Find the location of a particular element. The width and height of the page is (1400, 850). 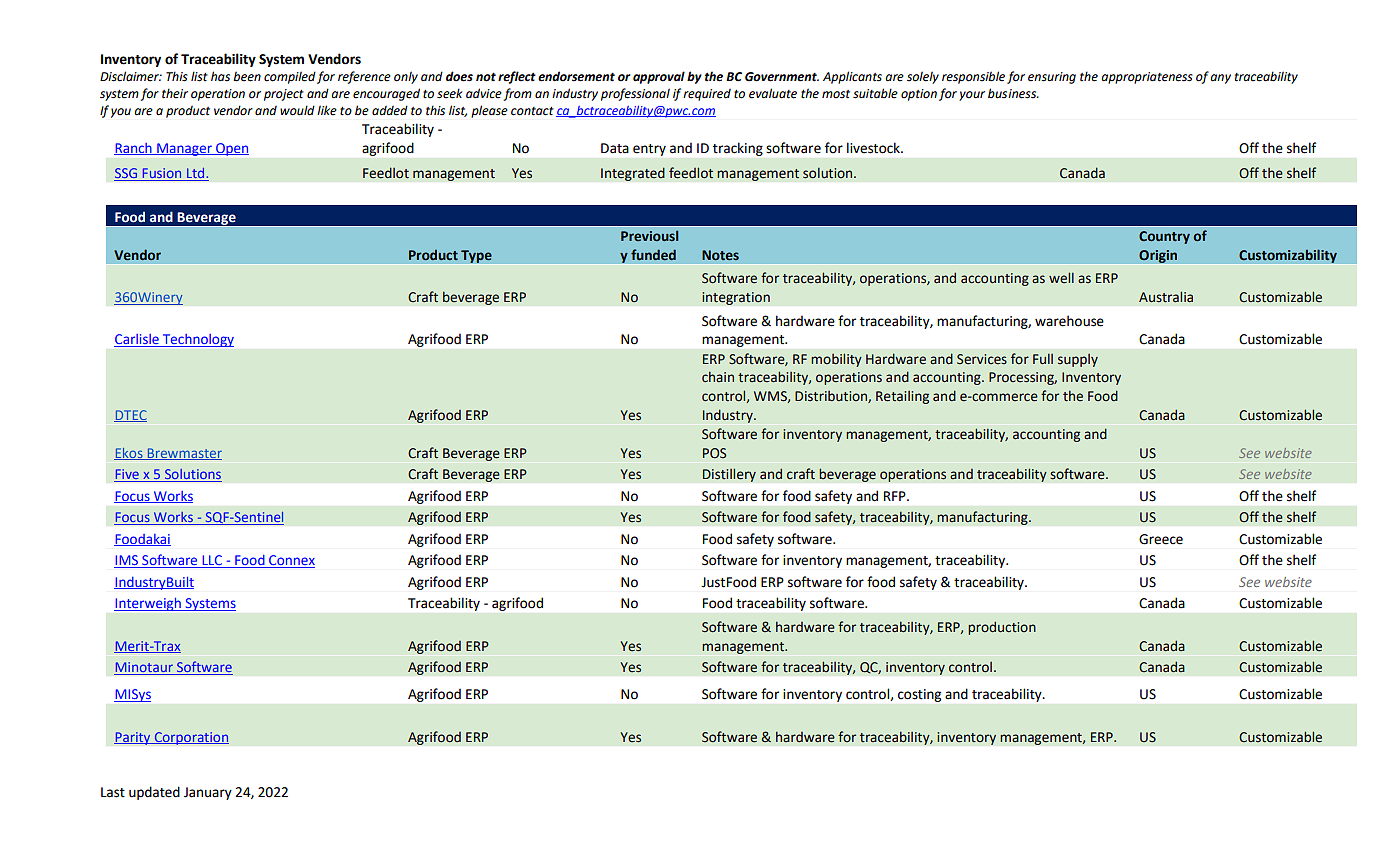

POS is located at coordinates (715, 453).
